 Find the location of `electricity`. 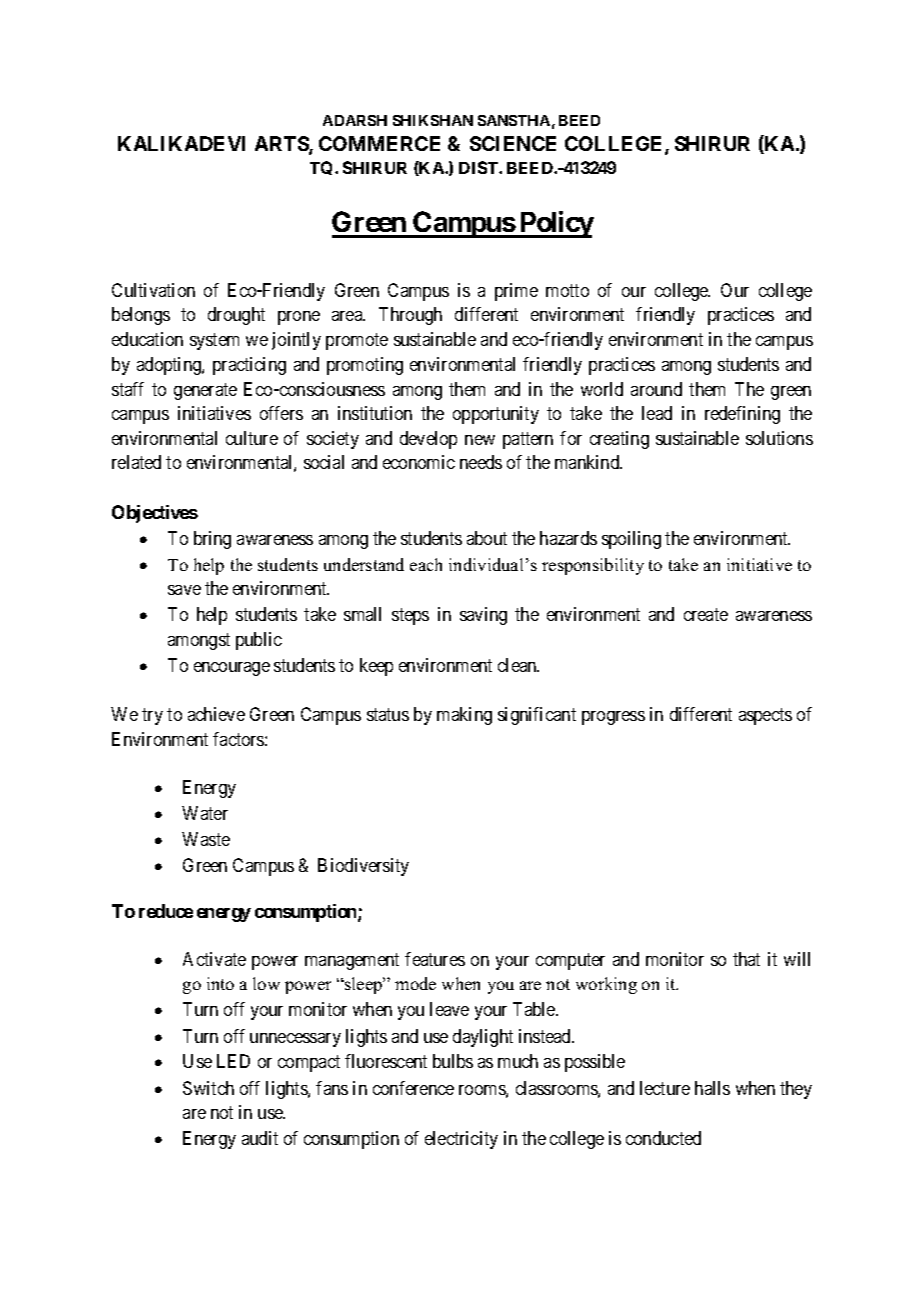

electricity is located at coordinates (461, 1140).
